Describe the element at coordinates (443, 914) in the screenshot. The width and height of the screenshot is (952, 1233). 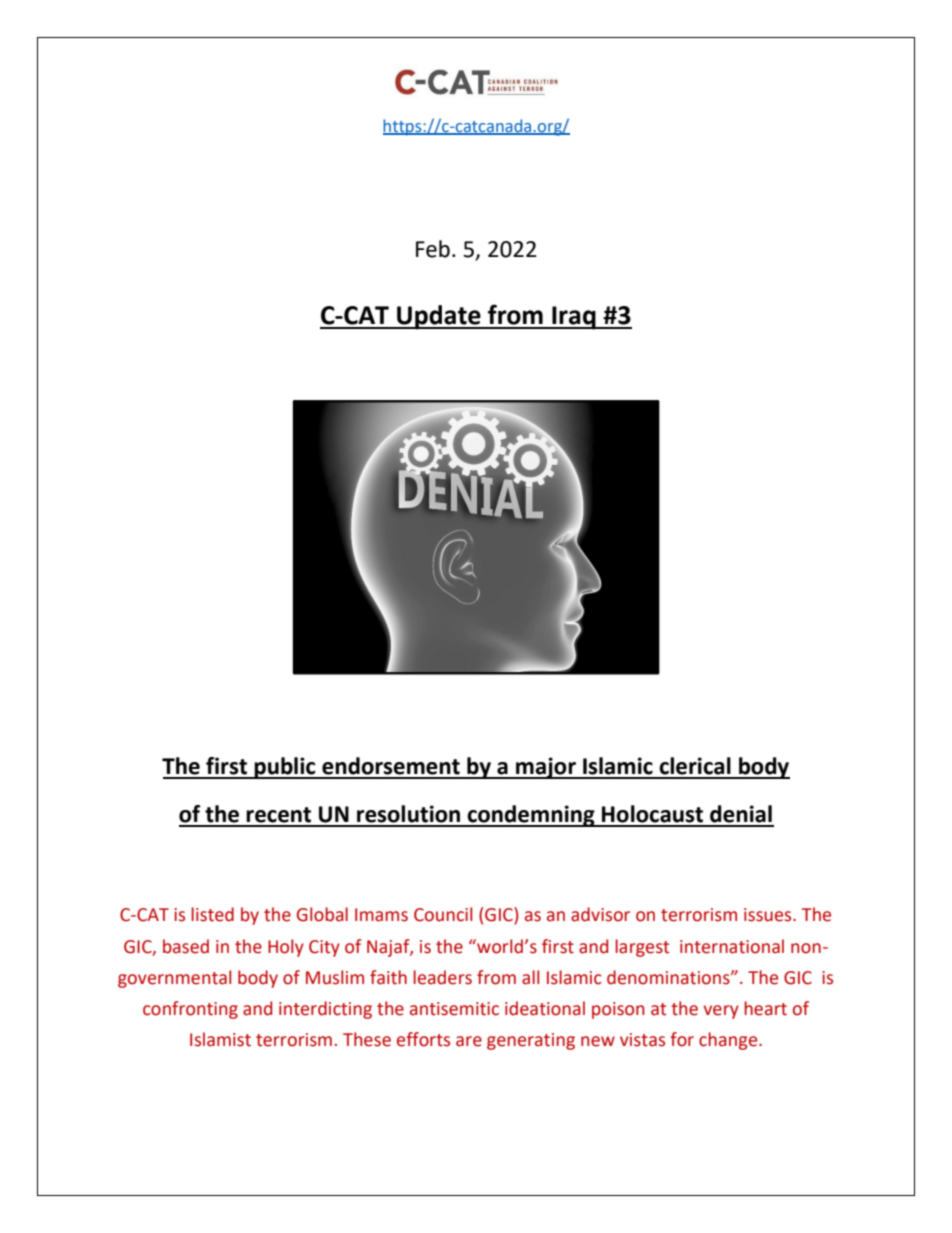
I see `Council` at that location.
